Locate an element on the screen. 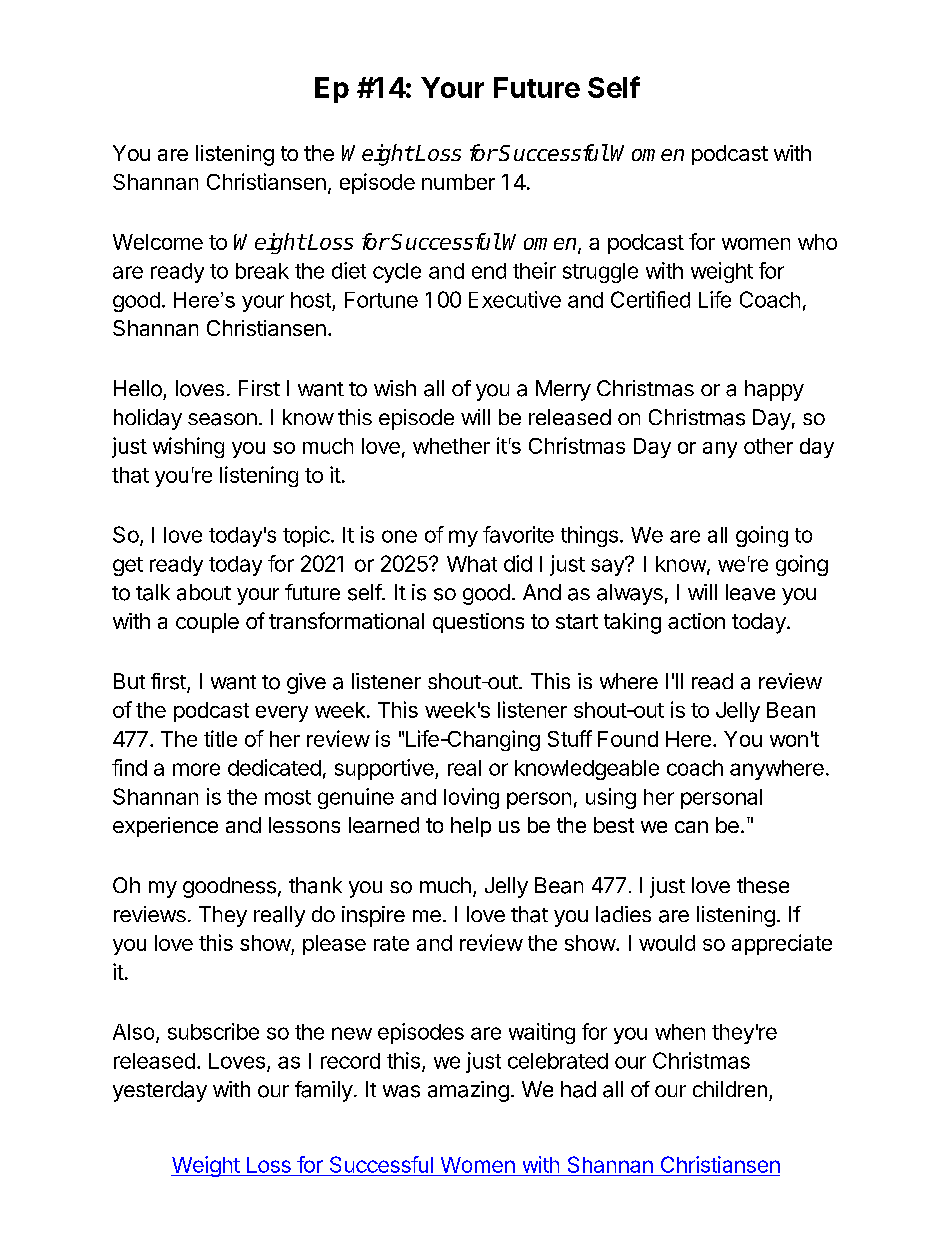  number is located at coordinates (458, 182).
